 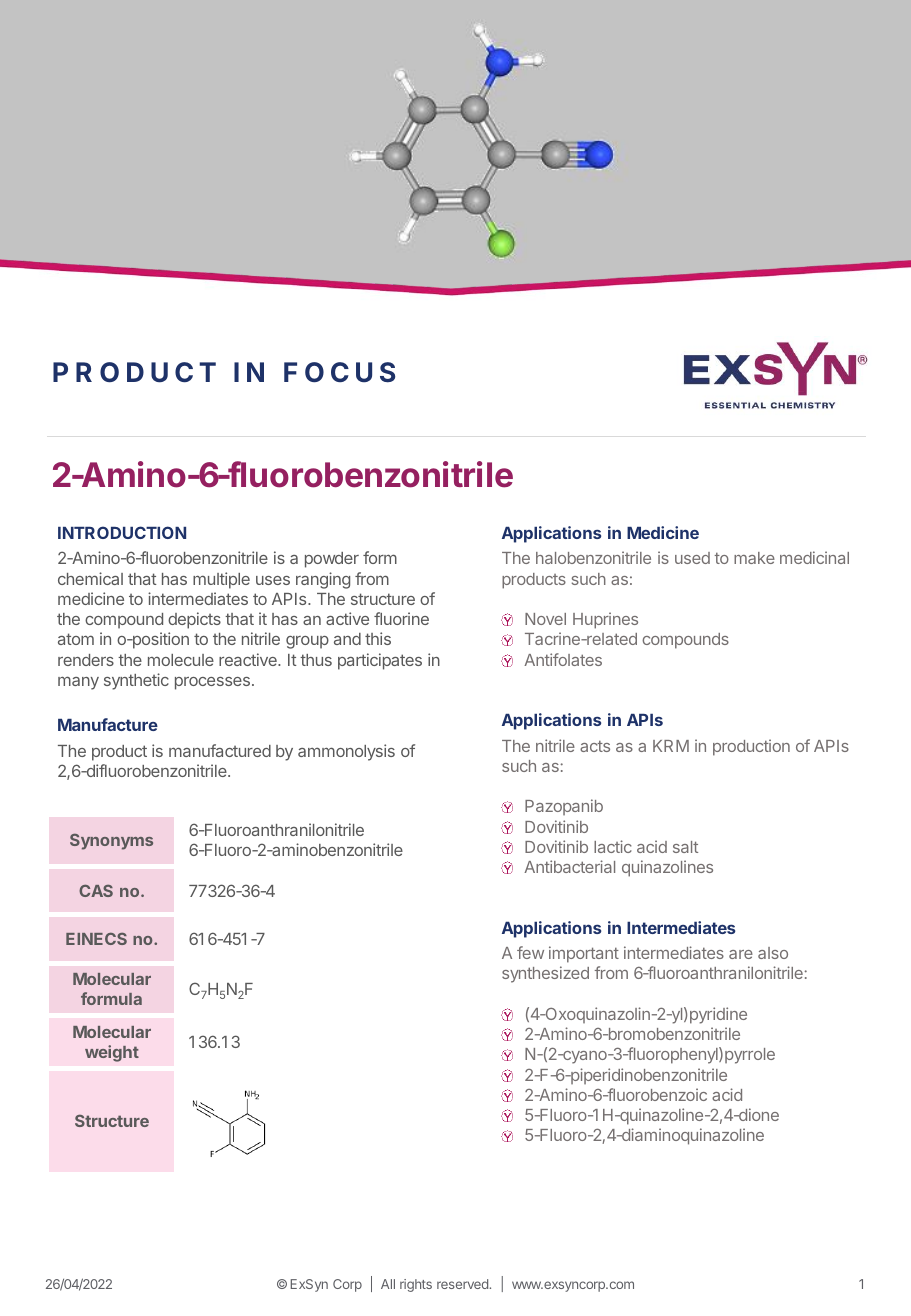 What do you see at coordinates (136, 681) in the screenshot?
I see `synthetic` at bounding box center [136, 681].
